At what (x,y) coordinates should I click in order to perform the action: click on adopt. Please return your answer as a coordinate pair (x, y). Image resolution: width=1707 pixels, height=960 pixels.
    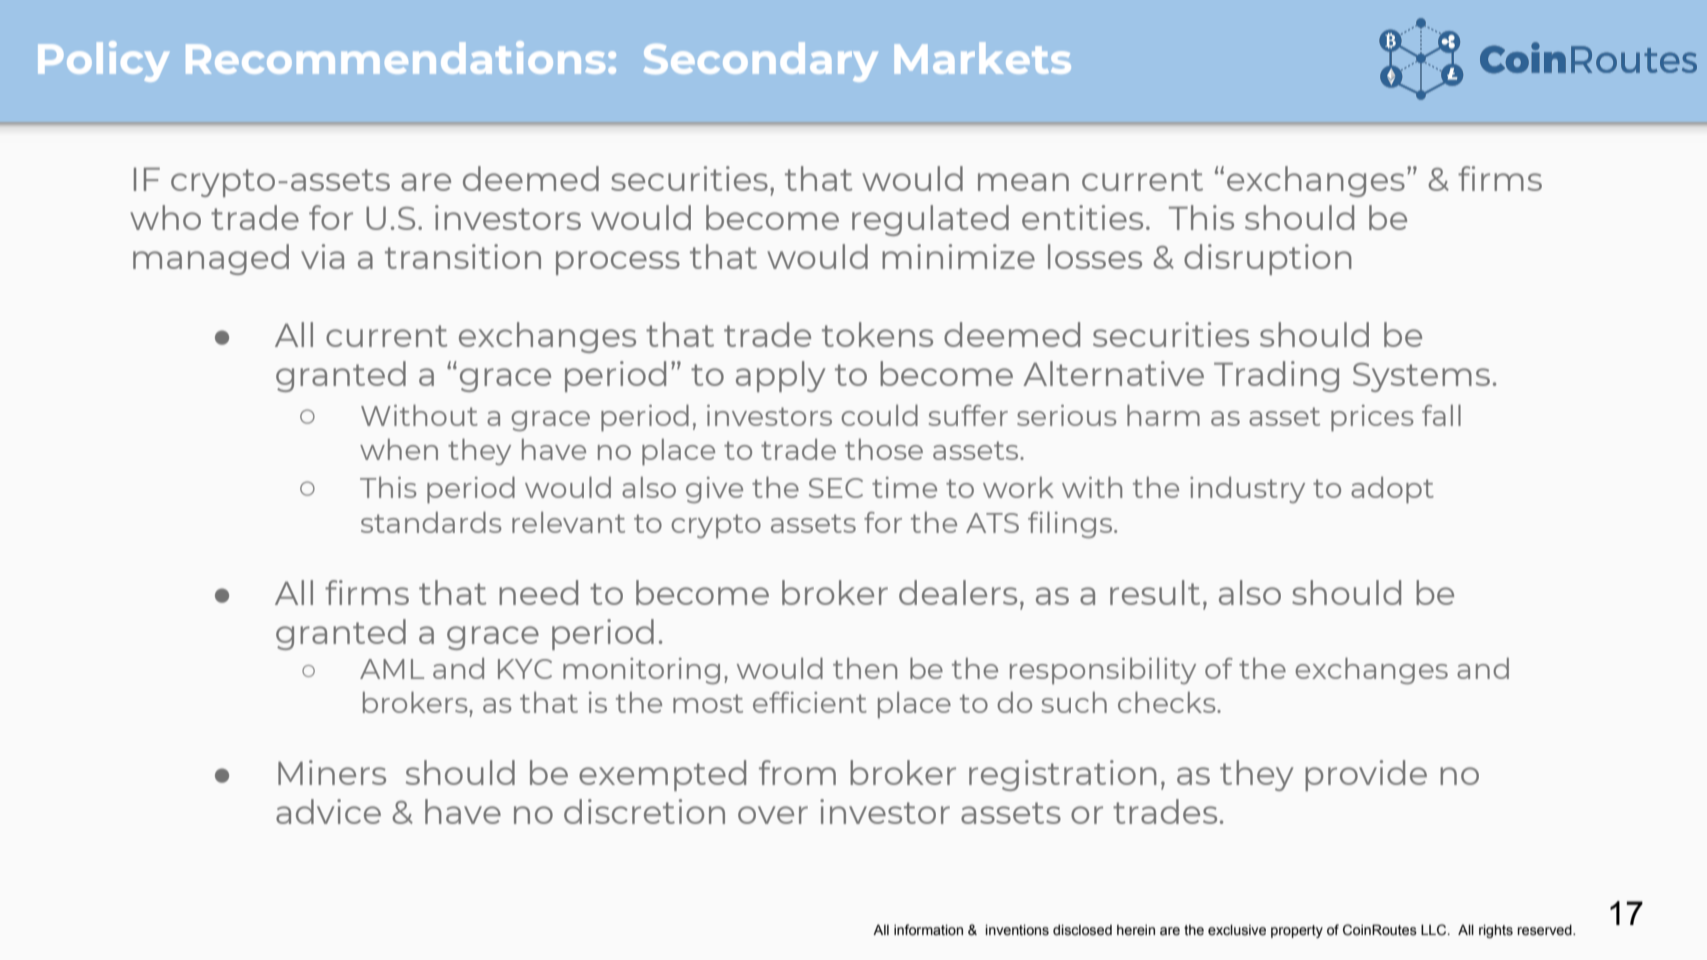
    Looking at the image, I should click on (1392, 490).
